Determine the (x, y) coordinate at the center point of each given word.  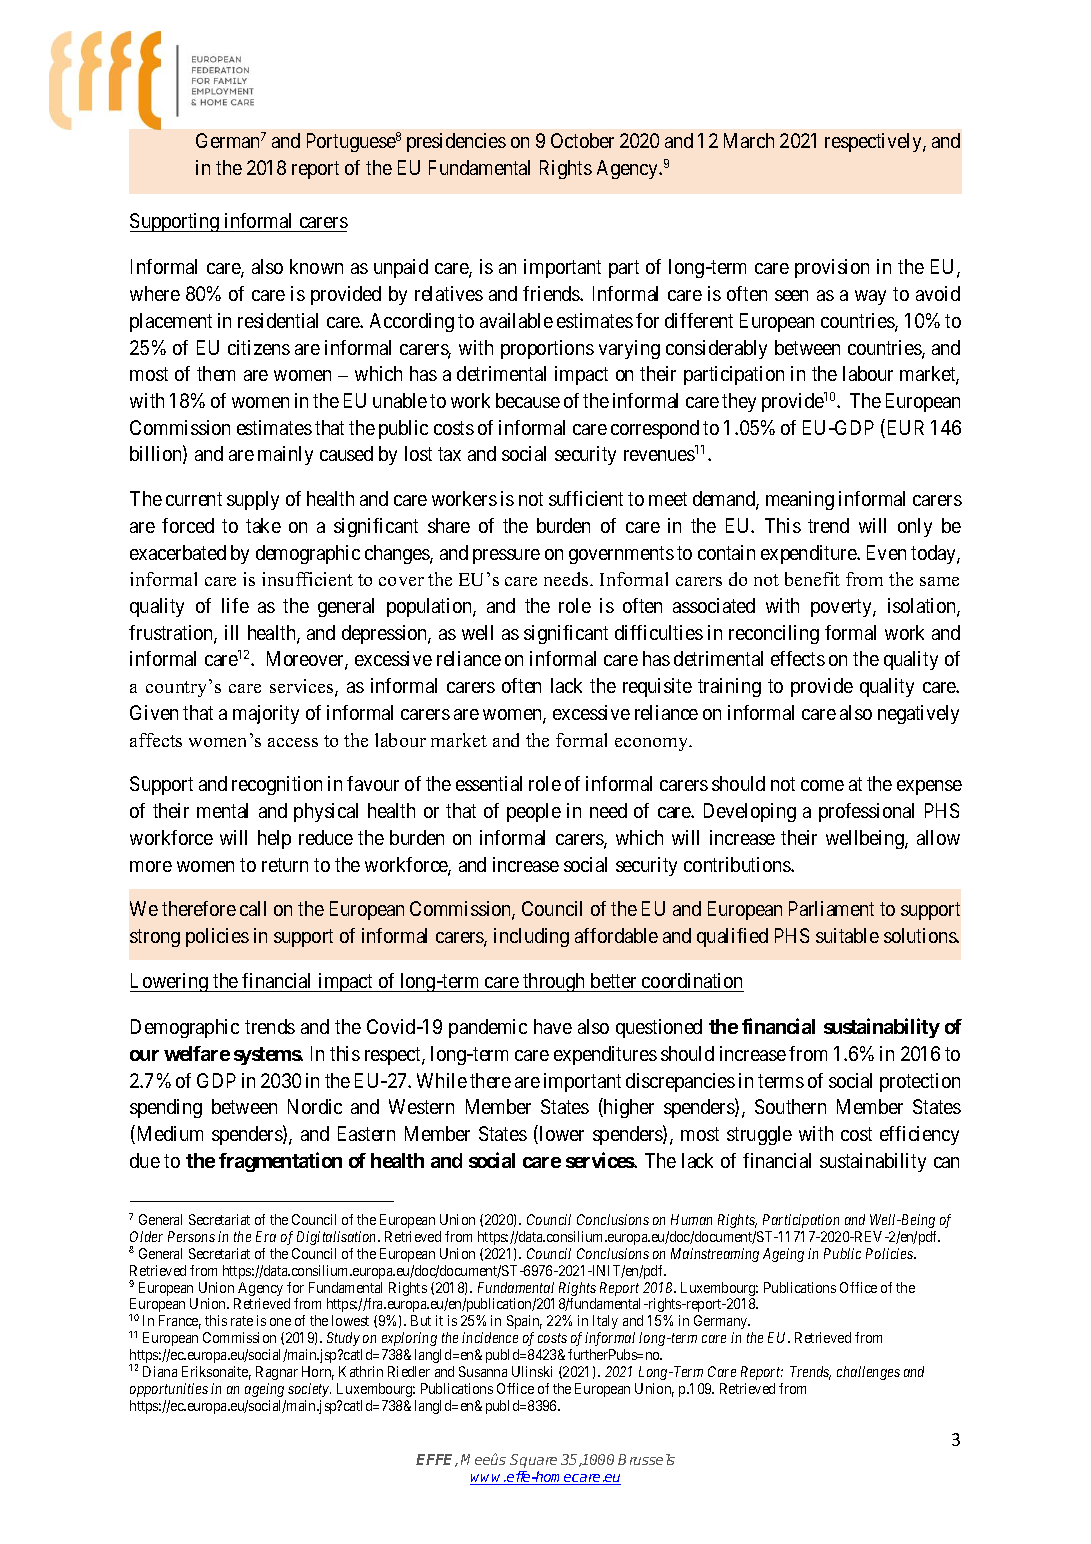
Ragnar (277, 1373)
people (534, 812)
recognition (277, 785)
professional (866, 812)
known (316, 266)
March (749, 140)
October (582, 140)
